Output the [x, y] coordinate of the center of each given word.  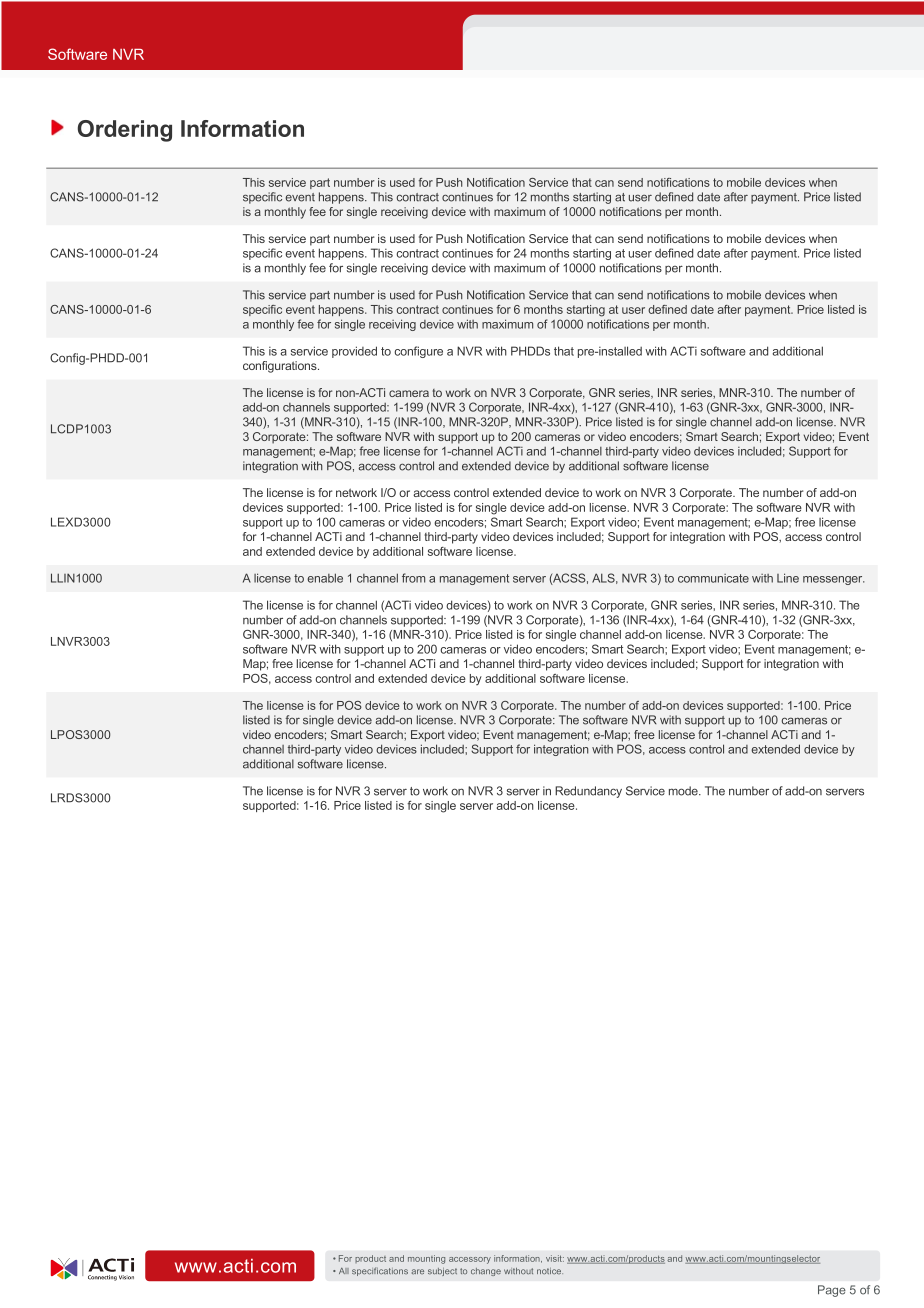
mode [684, 791]
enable [325, 578]
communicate [713, 578]
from [413, 578]
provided [354, 352]
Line [788, 578]
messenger [834, 580]
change [486, 1272]
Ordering [125, 131]
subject [442, 1272]
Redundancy [588, 792]
